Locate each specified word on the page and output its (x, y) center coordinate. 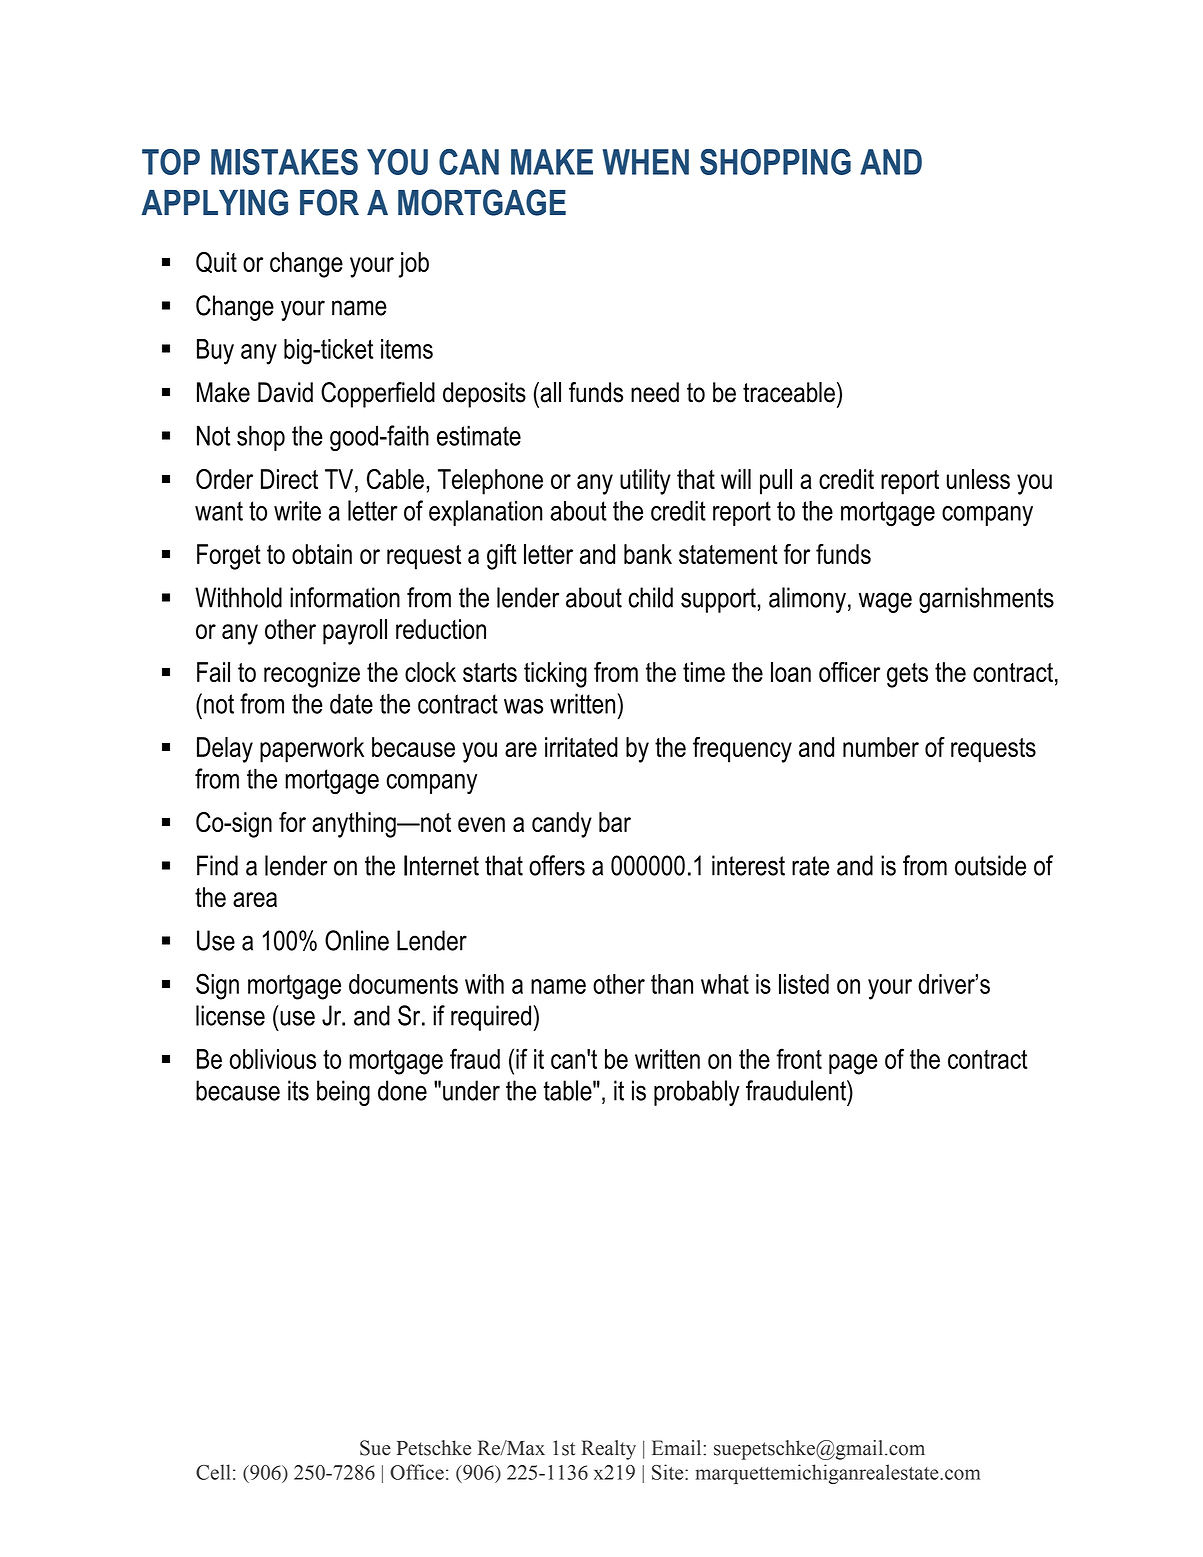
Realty (609, 1450)
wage (885, 602)
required (492, 1018)
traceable (789, 392)
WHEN (646, 162)
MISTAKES (284, 162)
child (651, 597)
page (853, 1064)
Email (678, 1448)
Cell (213, 1472)
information (345, 597)
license (230, 1015)
